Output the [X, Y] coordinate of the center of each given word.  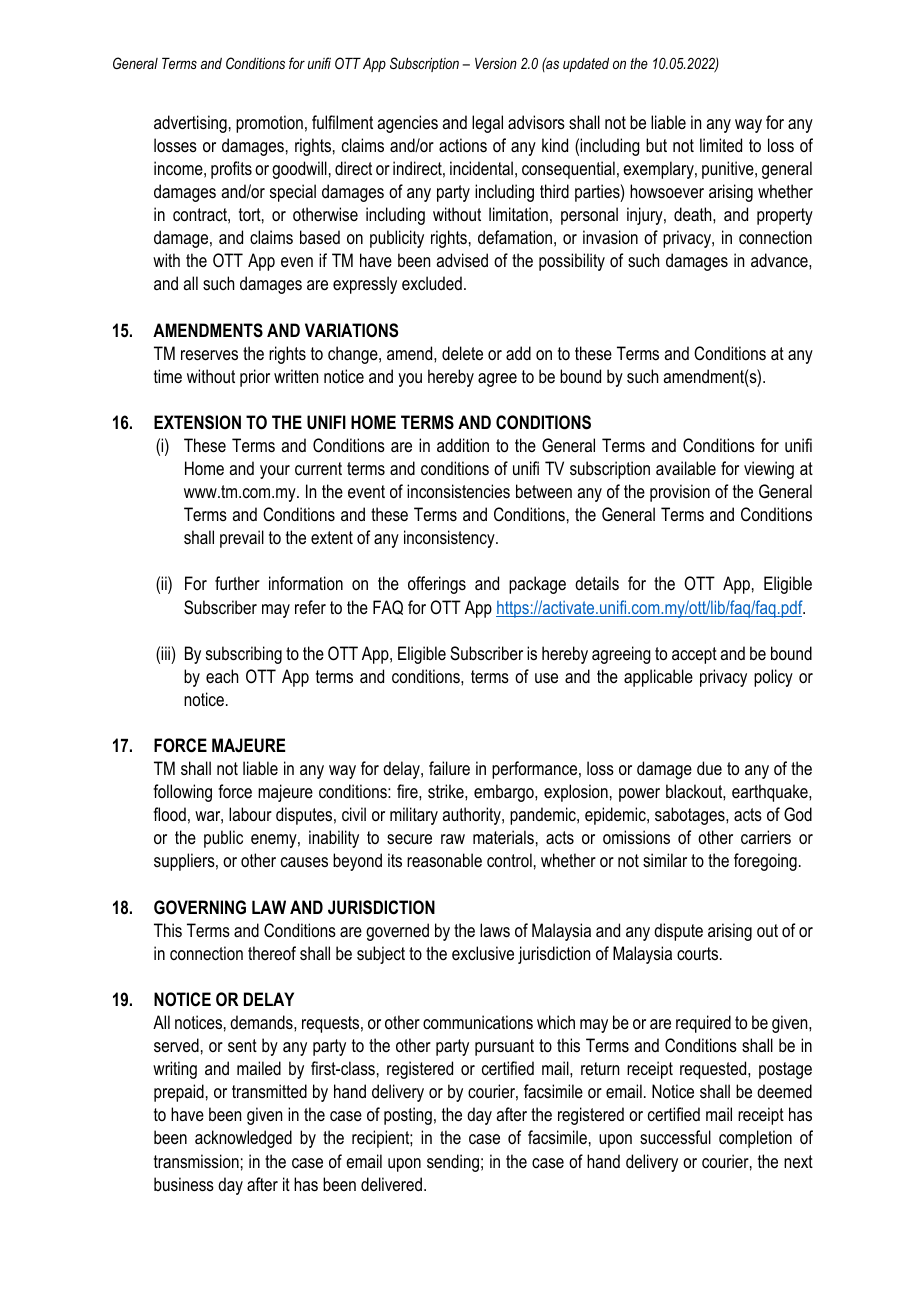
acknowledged [243, 1139]
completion [755, 1139]
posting [408, 1116]
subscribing [244, 655]
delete [462, 353]
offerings [437, 585]
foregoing [765, 862]
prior [255, 378]
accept [694, 655]
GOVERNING [200, 907]
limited [721, 145]
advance [780, 260]
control [509, 860]
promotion [269, 124]
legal [487, 124]
